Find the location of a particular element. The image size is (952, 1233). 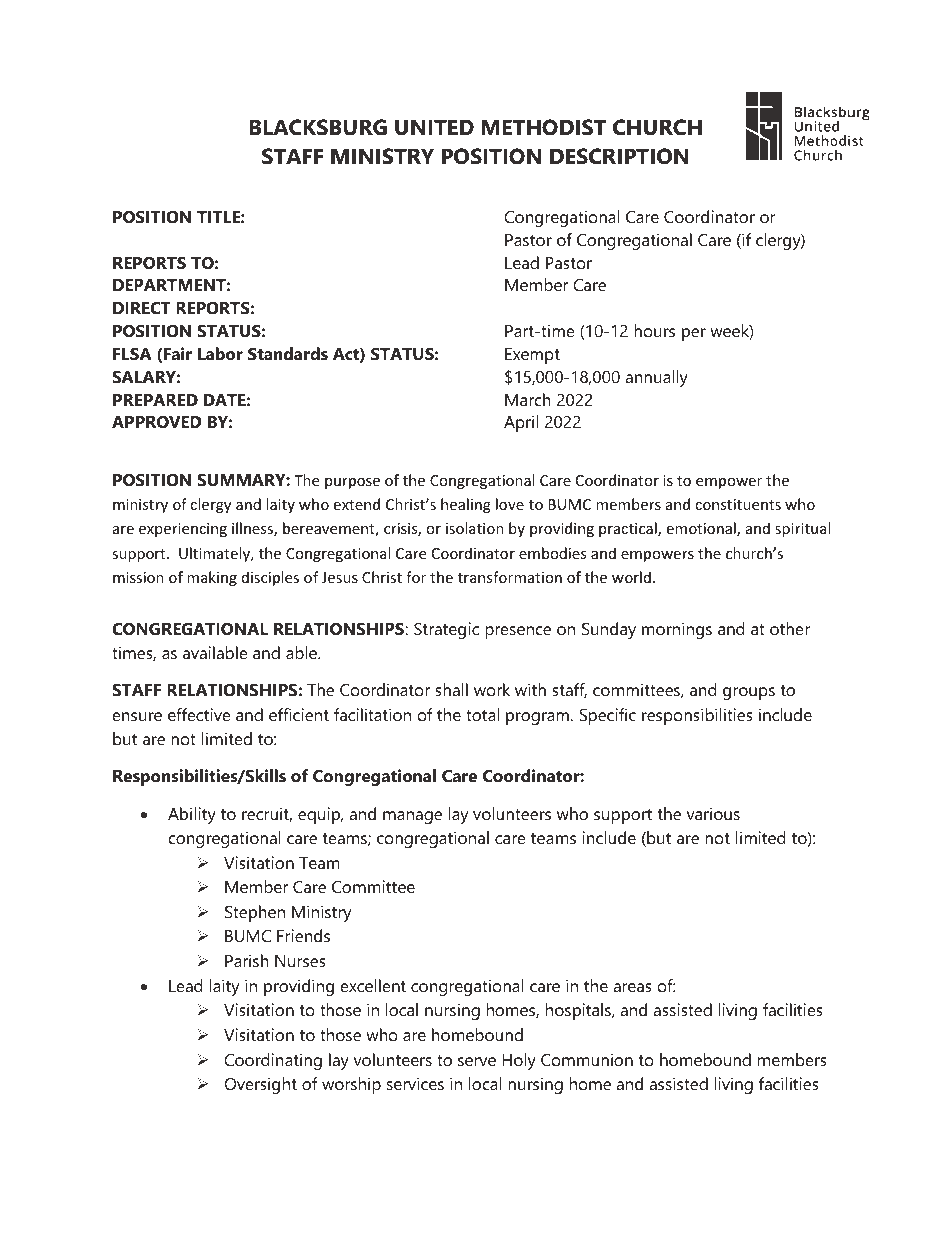

APPROVED is located at coordinates (157, 422).
